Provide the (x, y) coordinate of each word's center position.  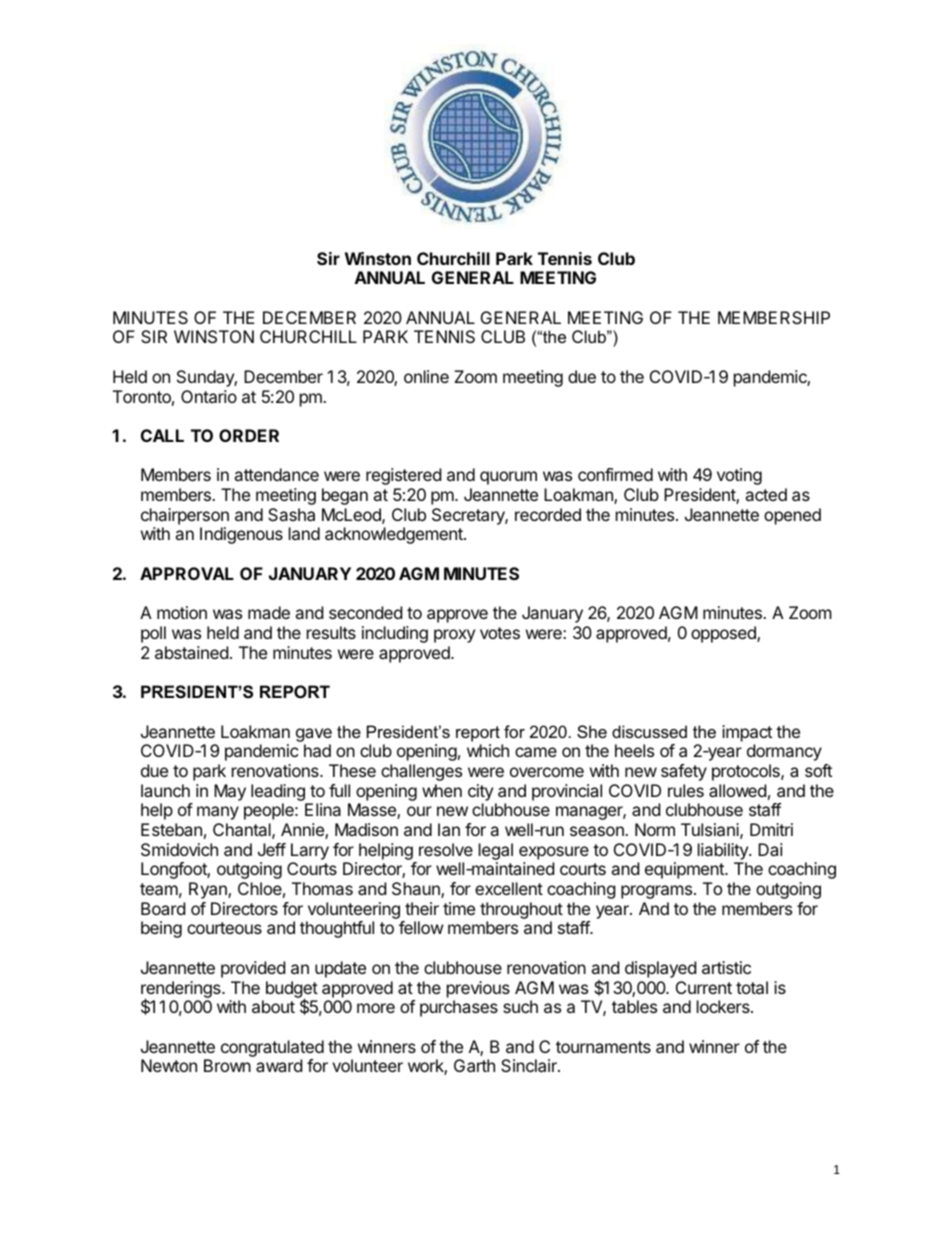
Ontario (209, 396)
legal (496, 851)
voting (739, 476)
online (426, 376)
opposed (724, 634)
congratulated (272, 1048)
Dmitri (771, 829)
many (218, 813)
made (269, 612)
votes (500, 633)
